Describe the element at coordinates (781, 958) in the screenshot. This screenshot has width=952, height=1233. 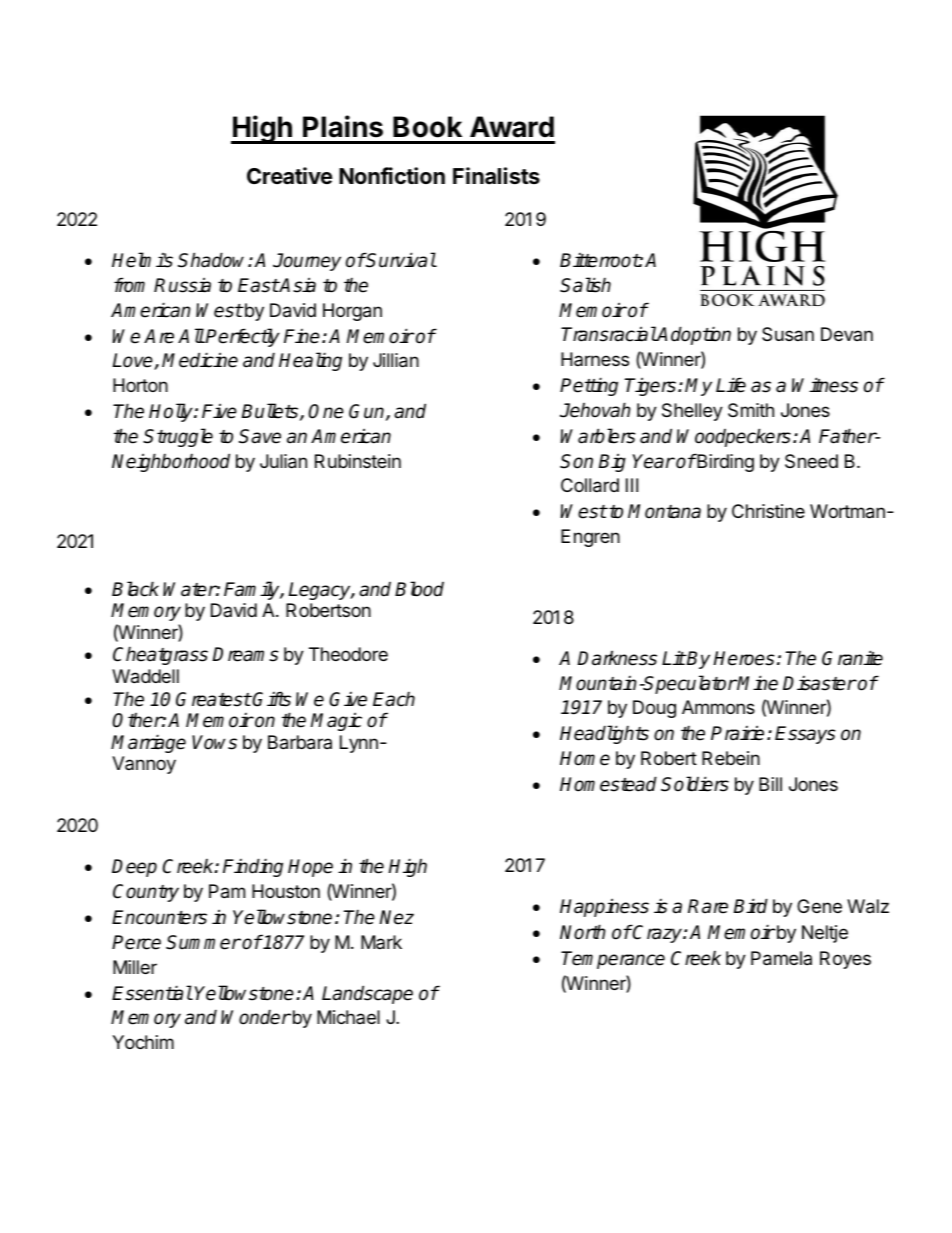
I see `Pamela` at that location.
